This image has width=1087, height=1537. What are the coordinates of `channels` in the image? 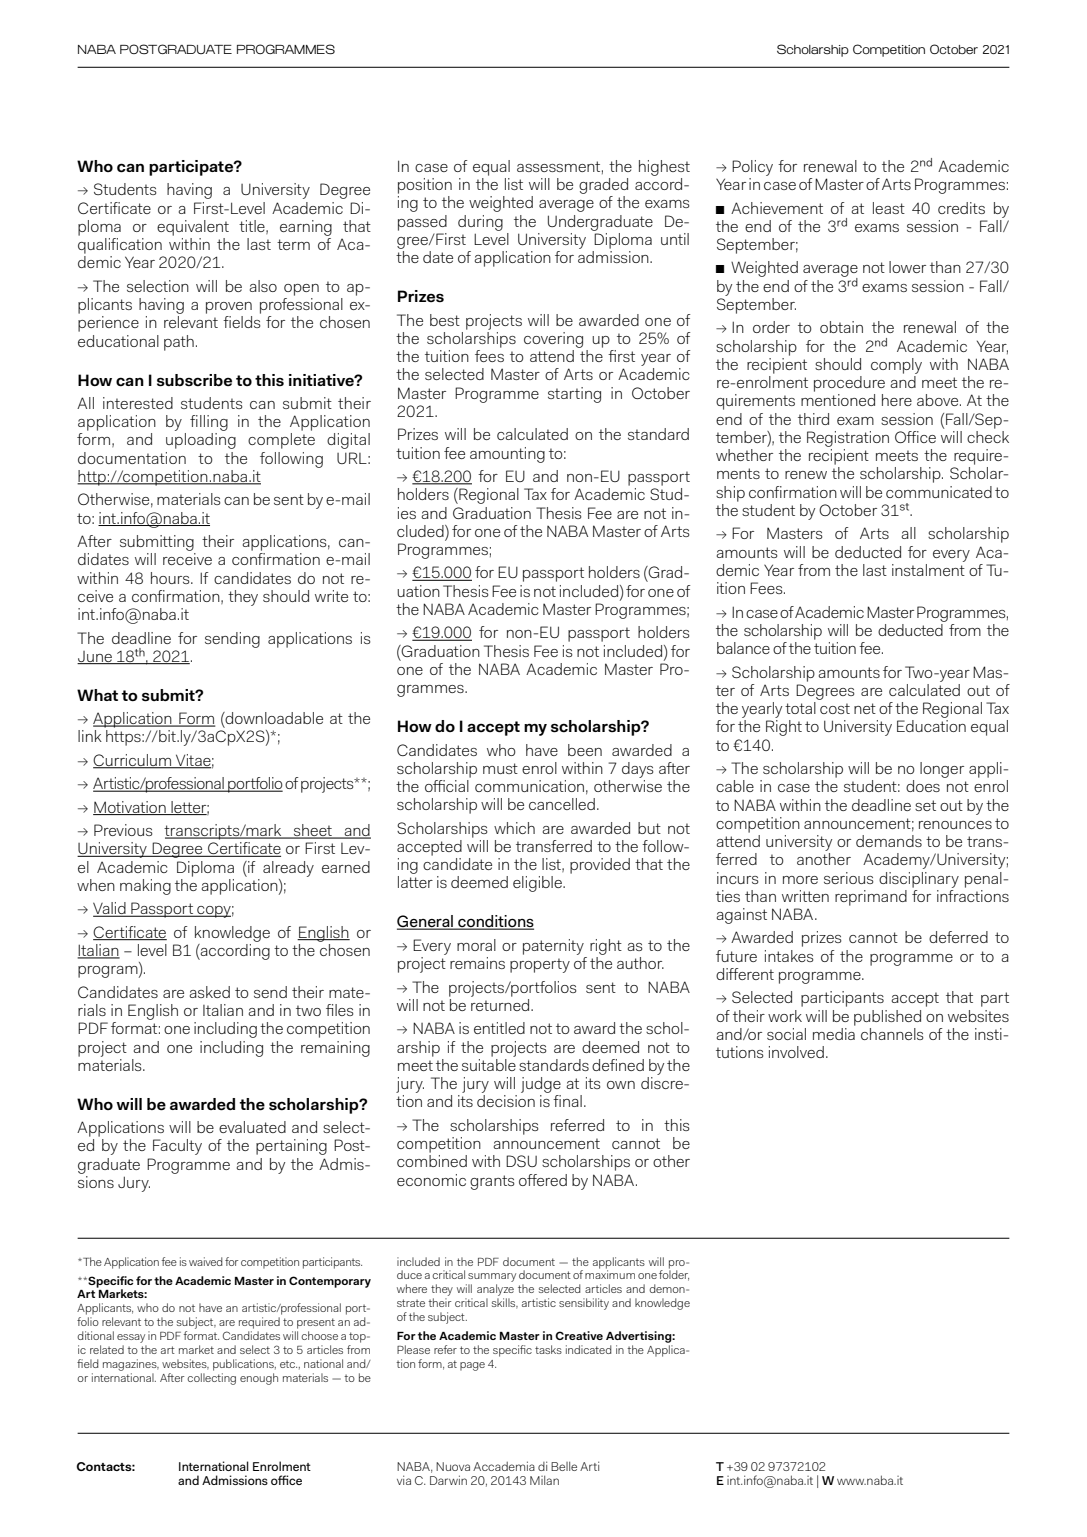 It's located at (892, 1034).
